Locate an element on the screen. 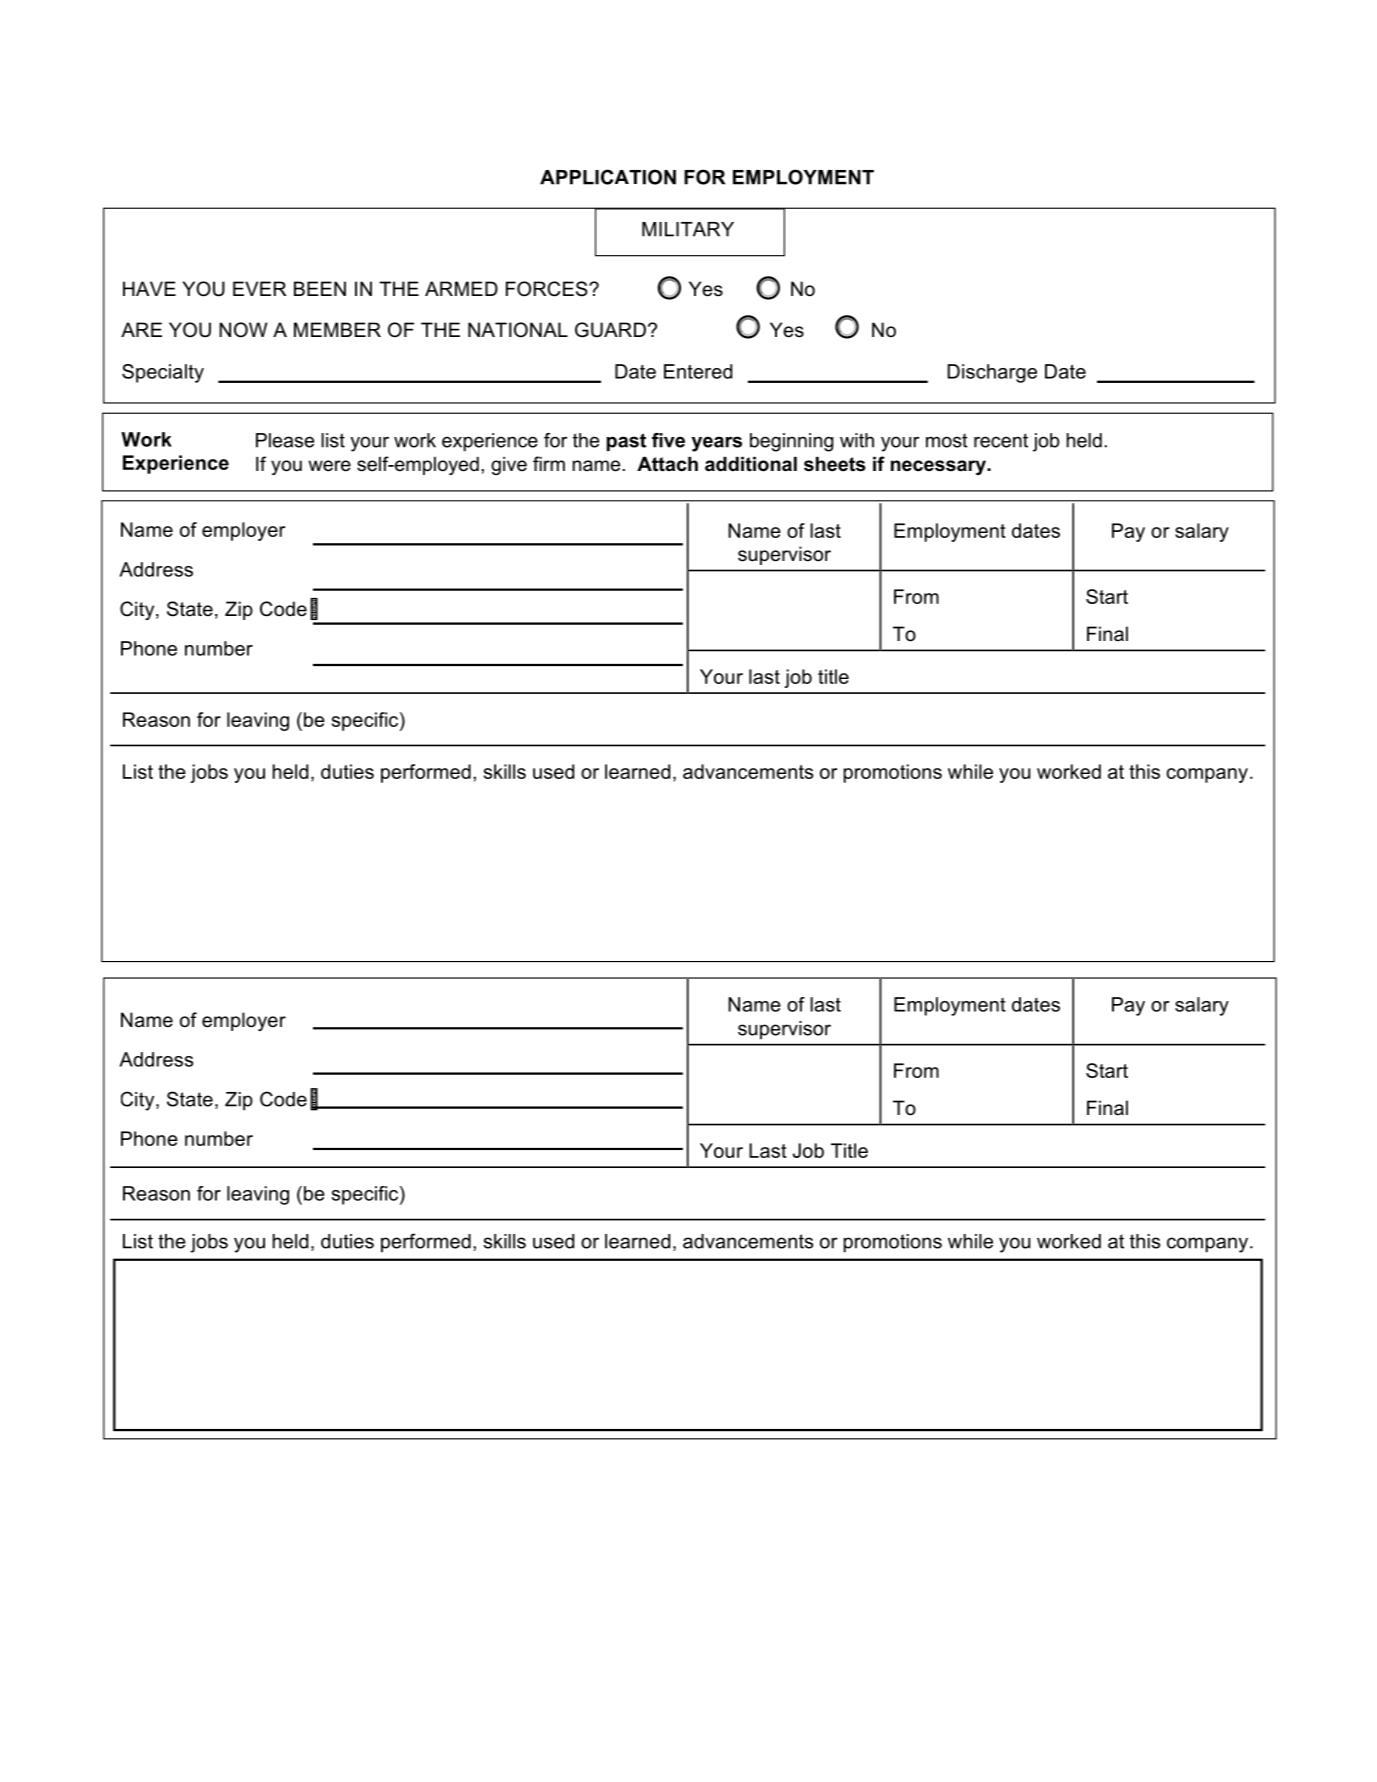 Image resolution: width=1377 pixels, height=1782 pixels. ARMED is located at coordinates (461, 288).
